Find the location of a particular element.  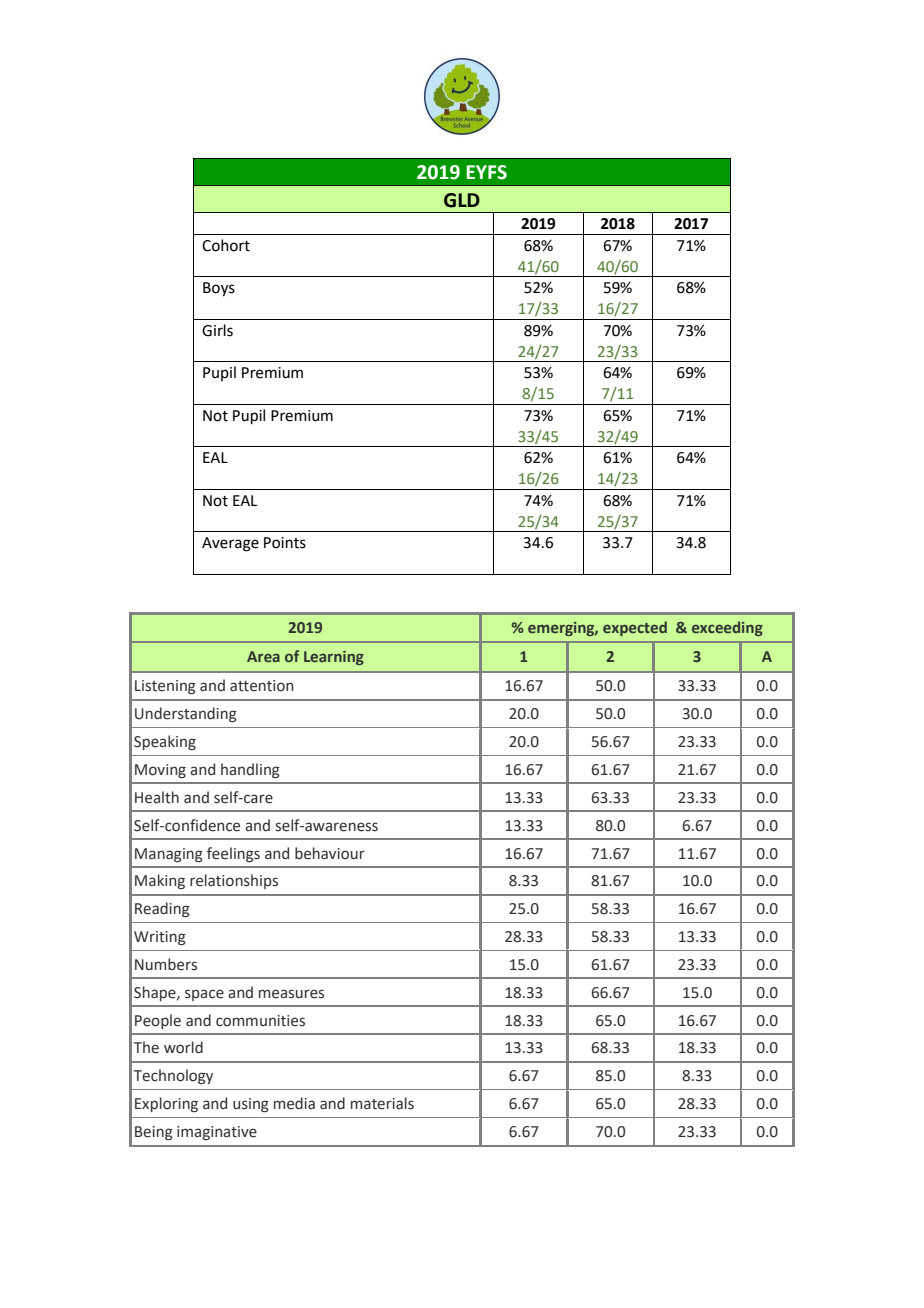

media is located at coordinates (294, 1103).
